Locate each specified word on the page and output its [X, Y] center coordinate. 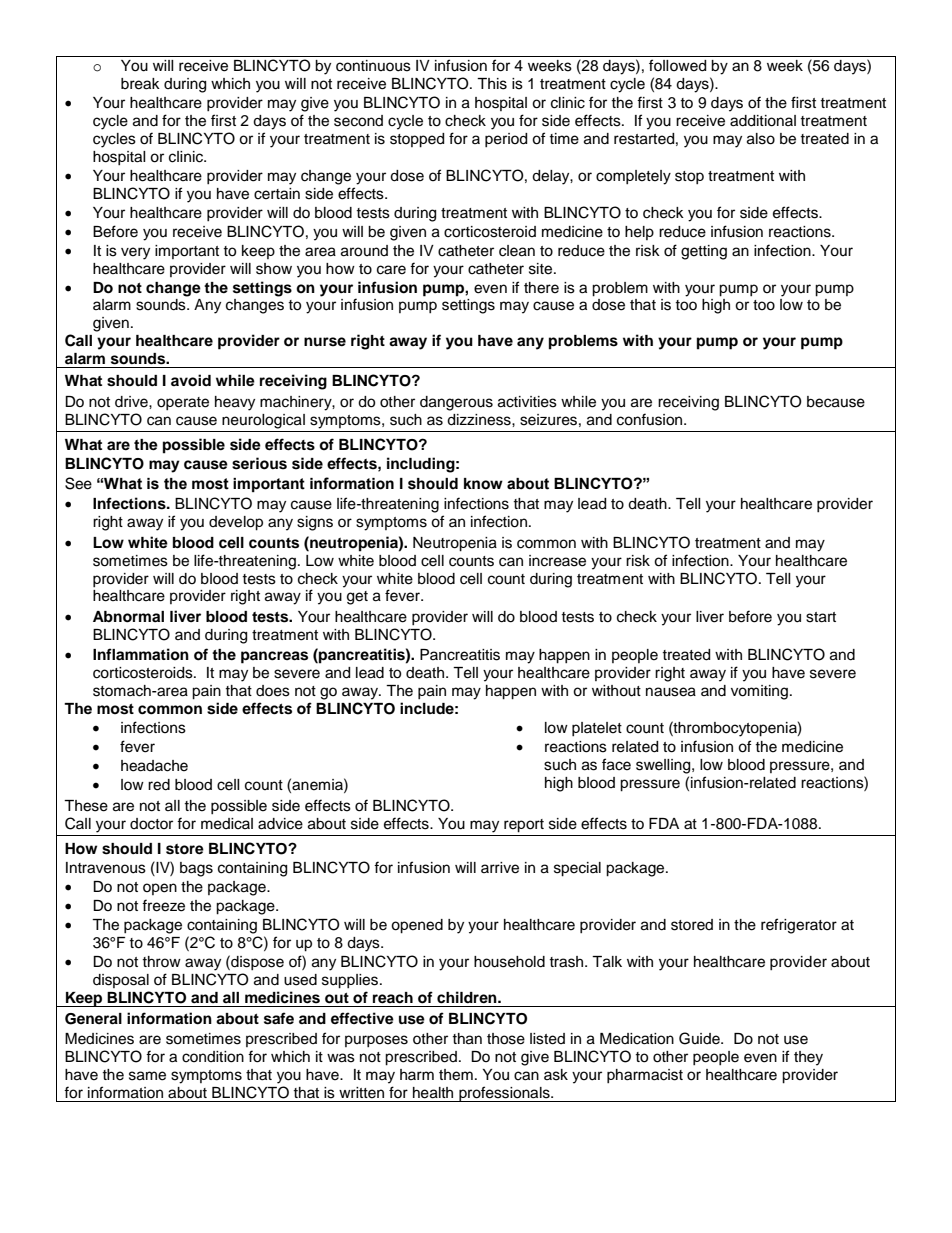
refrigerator [799, 926]
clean [517, 251]
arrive [500, 868]
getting [704, 252]
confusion [651, 419]
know [483, 484]
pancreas [274, 657]
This [492, 84]
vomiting [759, 692]
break [140, 84]
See [78, 483]
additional [763, 121]
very [135, 253]
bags [196, 869]
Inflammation [141, 654]
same [147, 1076]
